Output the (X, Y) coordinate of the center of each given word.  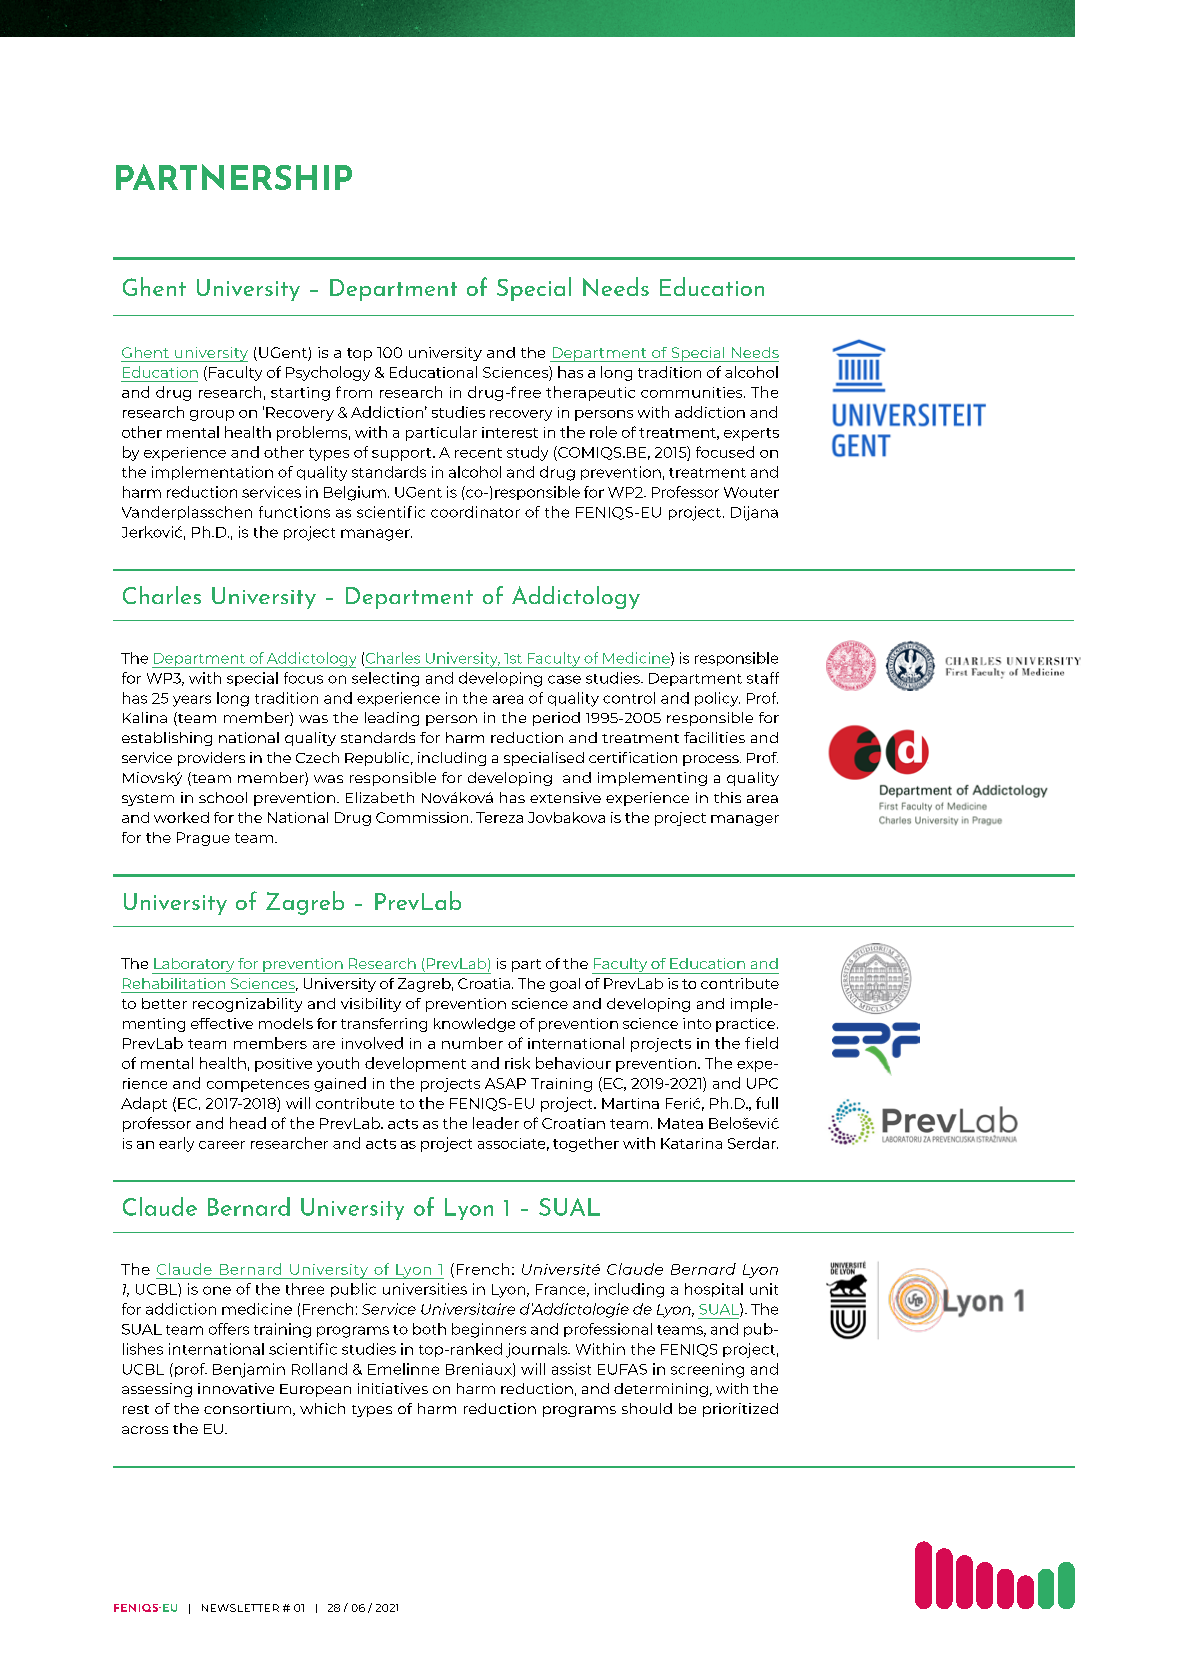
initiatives (393, 1388)
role (603, 432)
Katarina (691, 1143)
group (212, 415)
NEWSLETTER (240, 1608)
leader (496, 1123)
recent (478, 453)
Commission (422, 817)
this (727, 797)
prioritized (740, 1410)
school (223, 797)
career (222, 1145)
